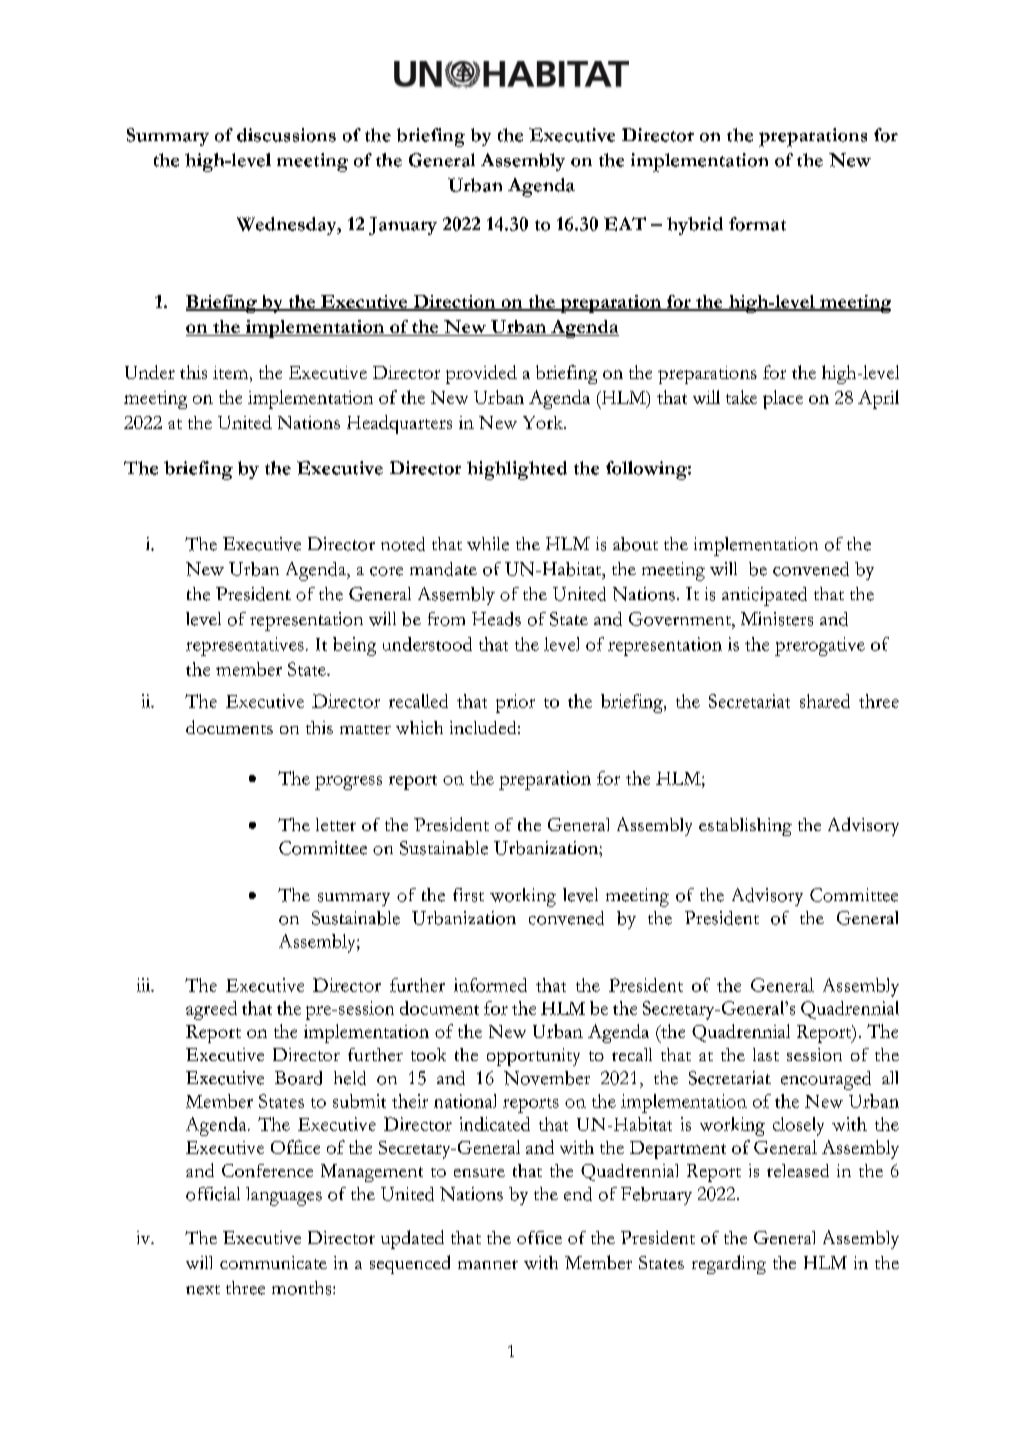  What do you see at coordinates (468, 895) in the image?
I see `first` at bounding box center [468, 895].
